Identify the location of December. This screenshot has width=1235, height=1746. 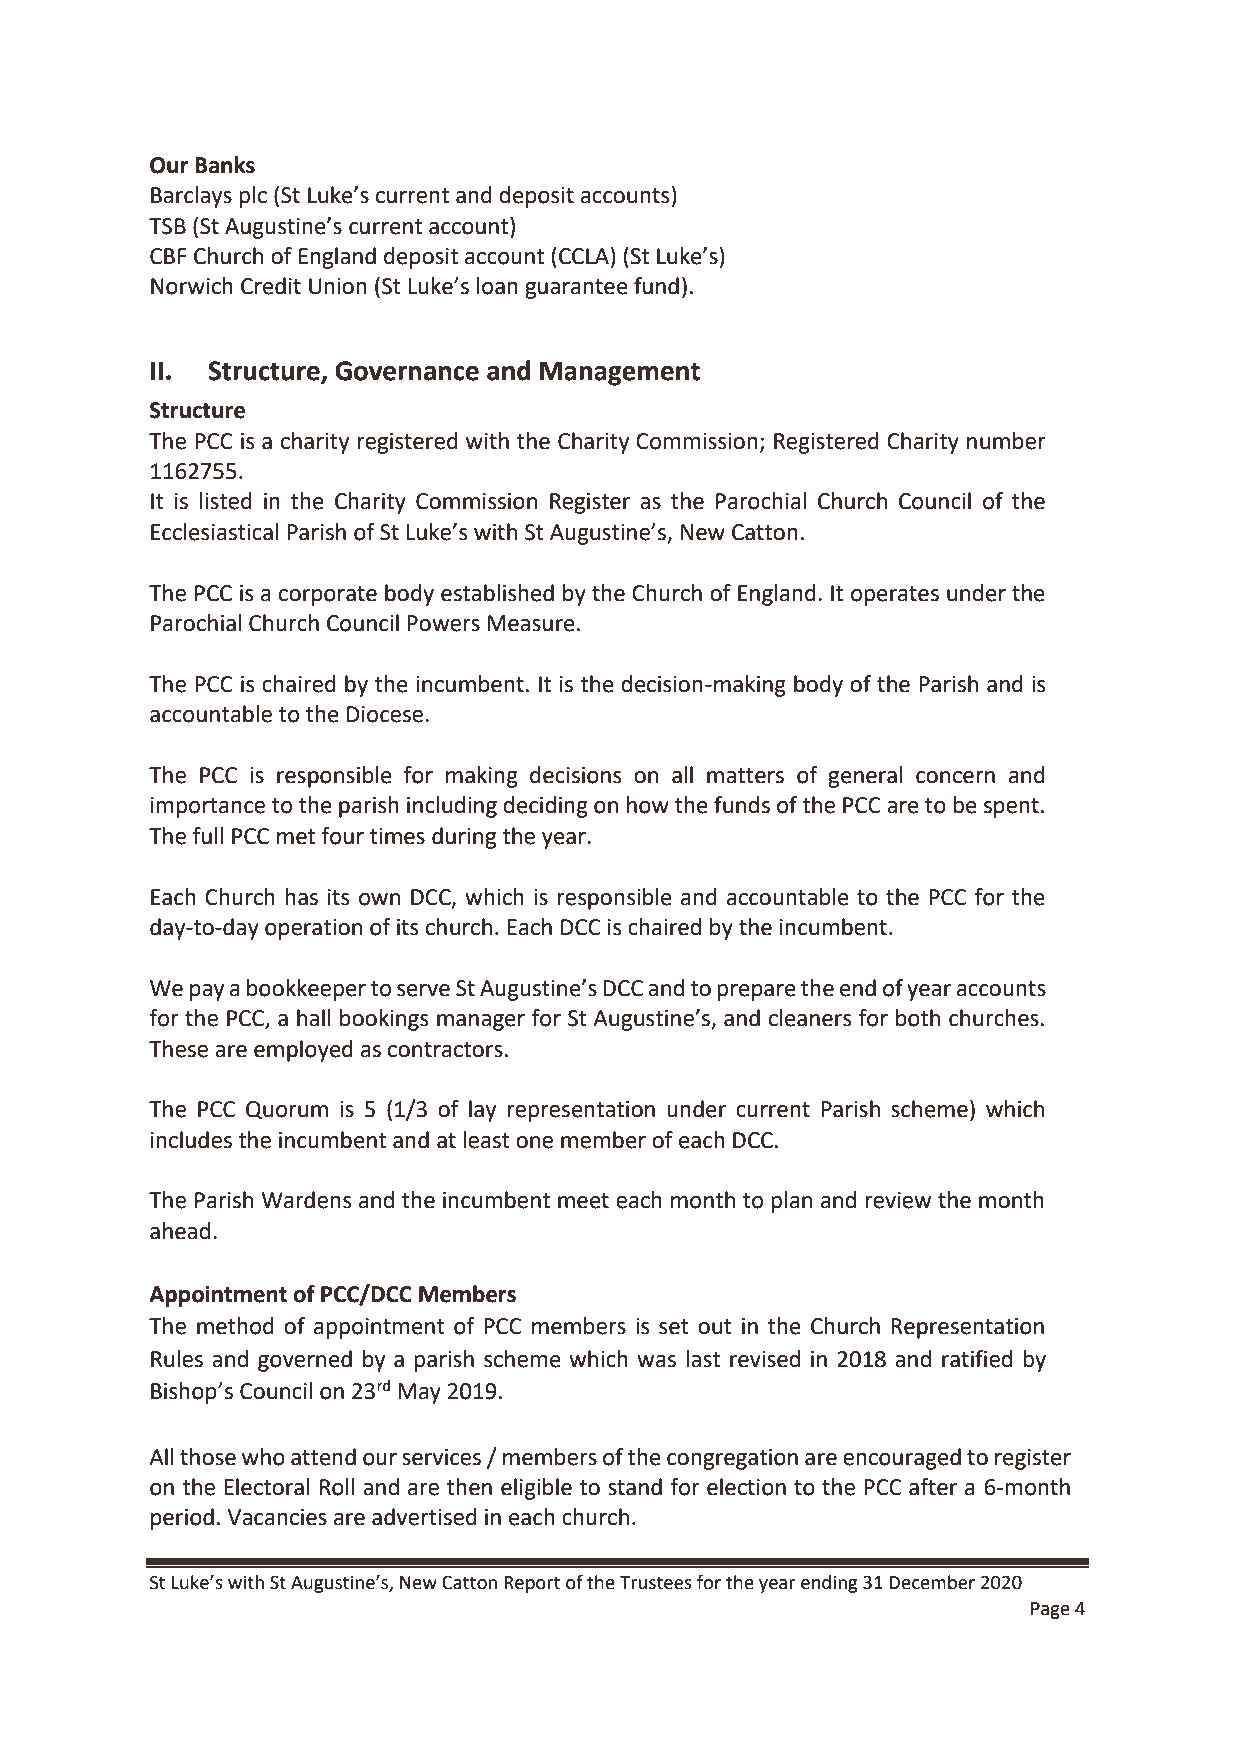
(932, 1582).
